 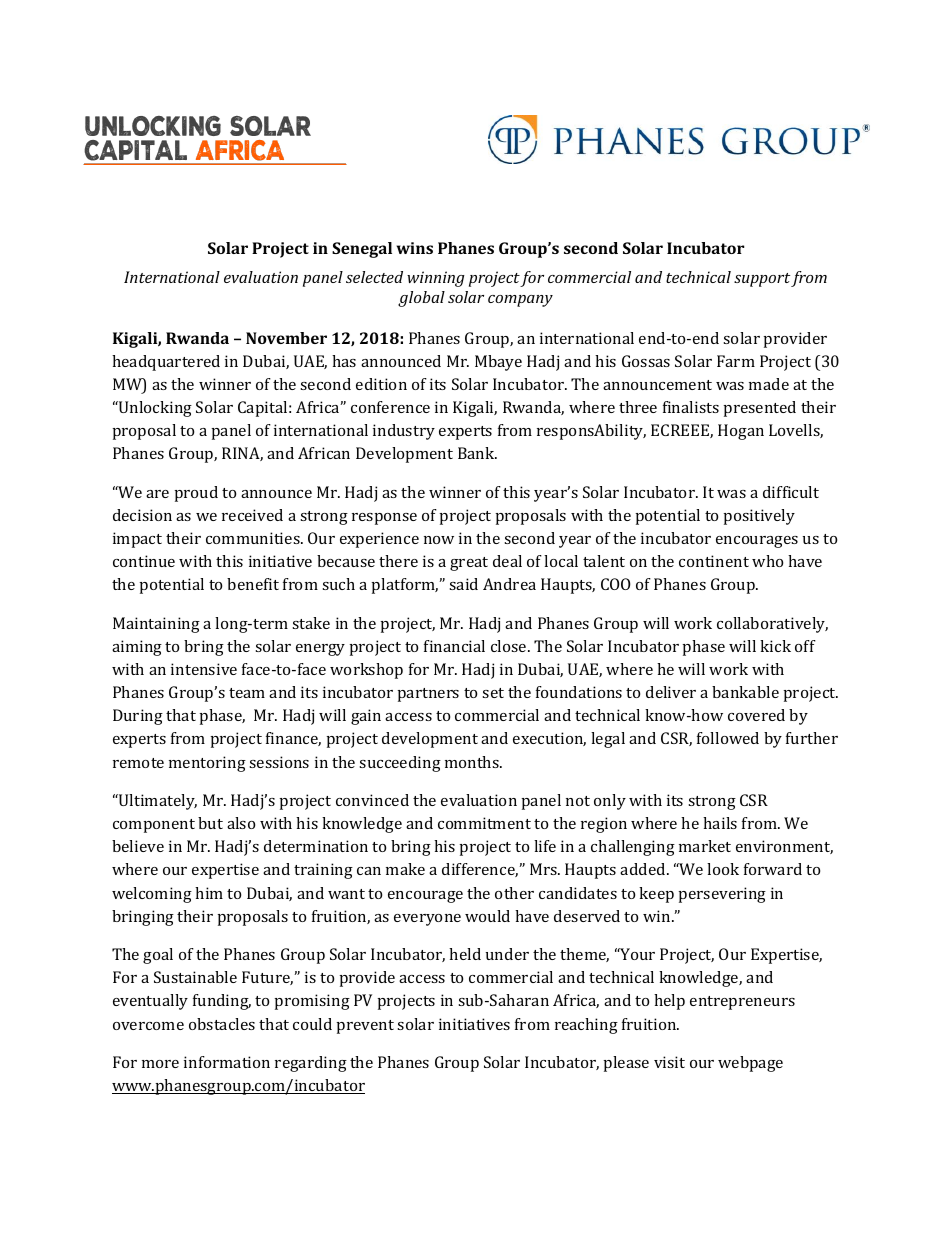 What do you see at coordinates (286, 338) in the screenshot?
I see `November` at bounding box center [286, 338].
